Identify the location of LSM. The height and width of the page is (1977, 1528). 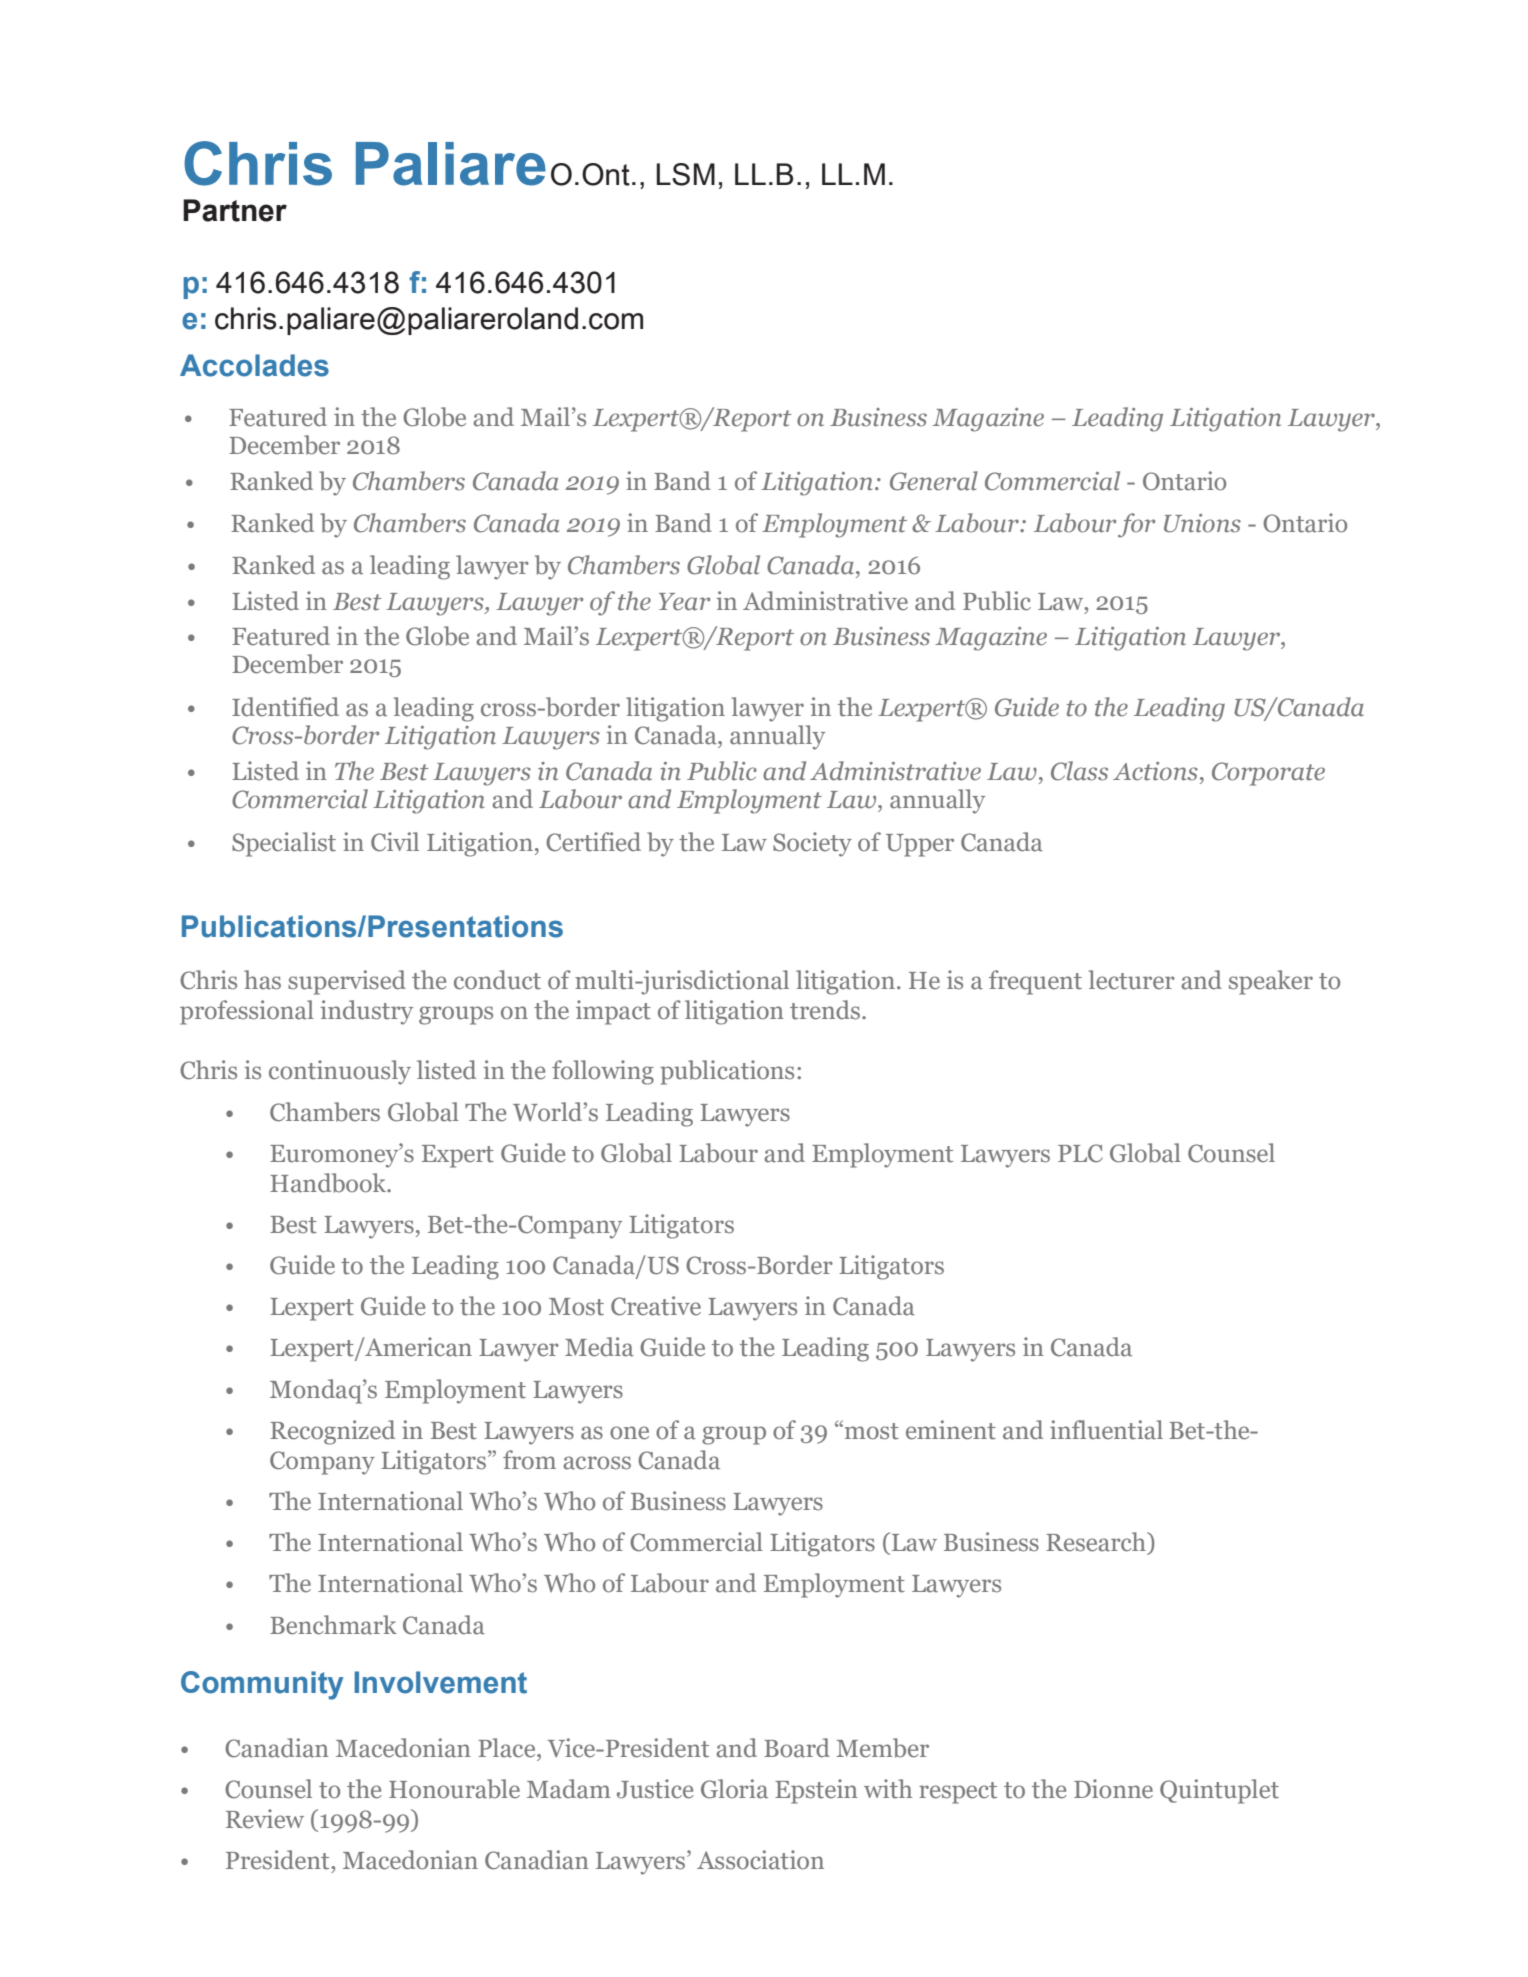
(686, 174).
